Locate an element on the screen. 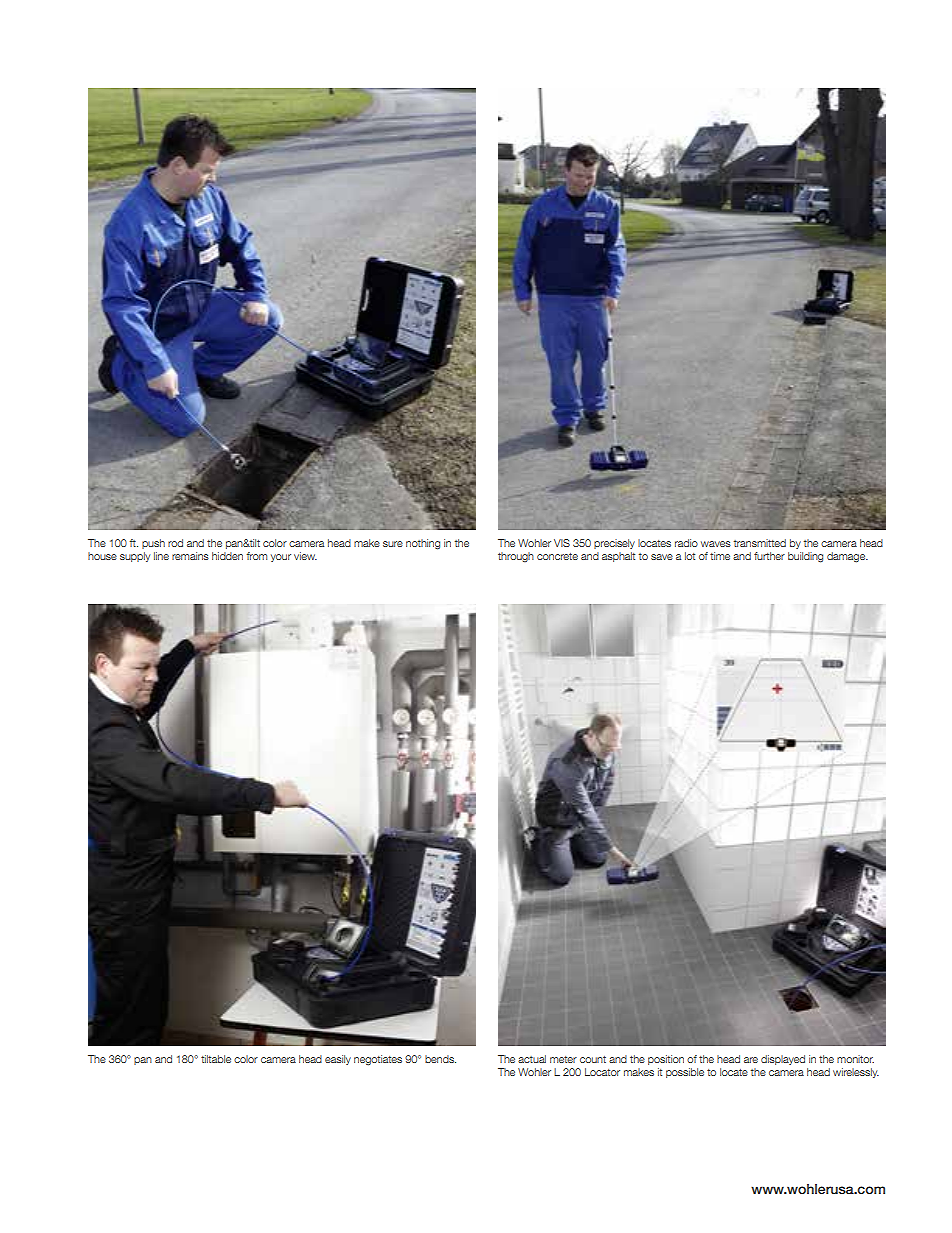  displayed is located at coordinates (783, 1060).
